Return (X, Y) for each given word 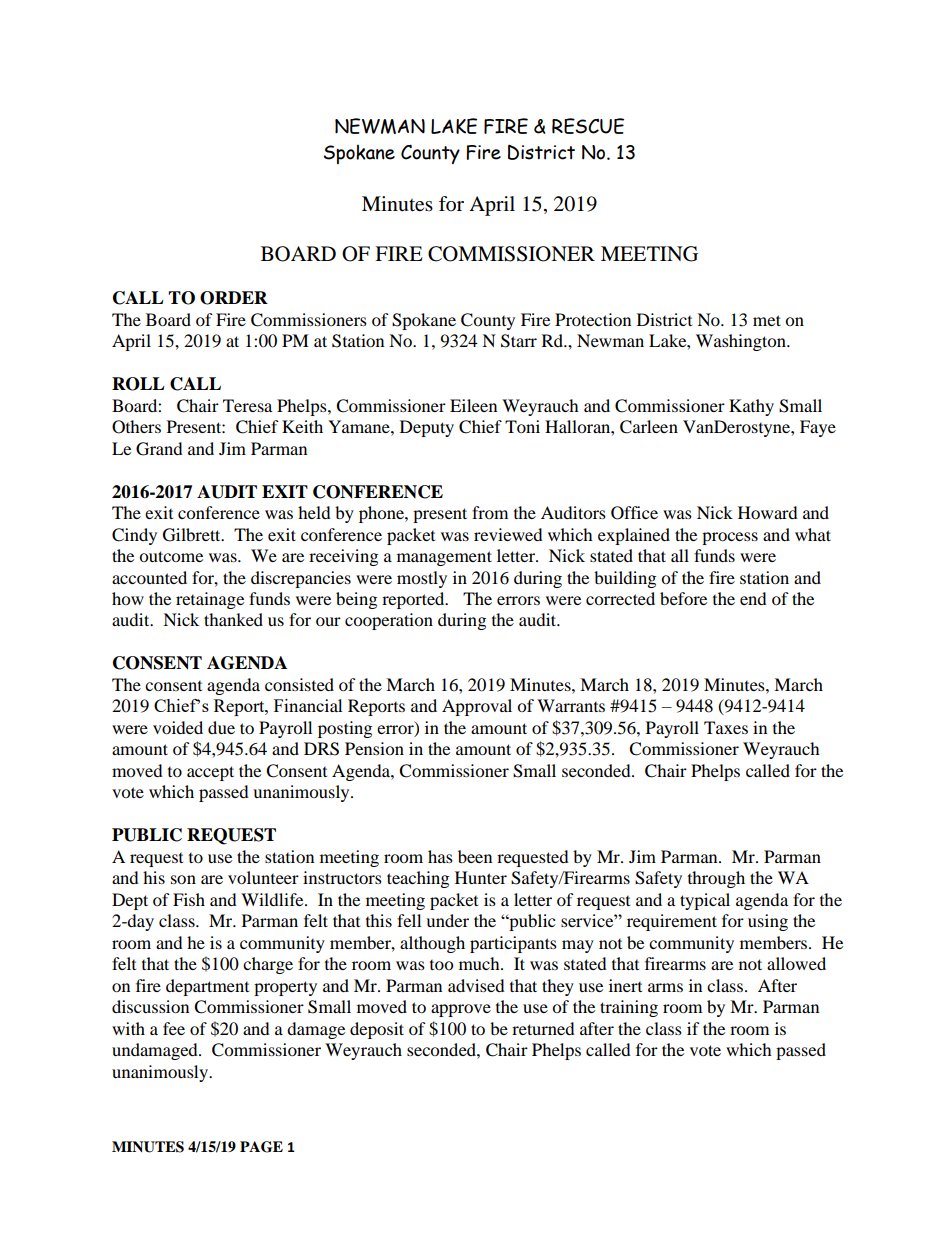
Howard (768, 512)
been (475, 856)
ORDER (234, 298)
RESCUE (588, 126)
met (767, 320)
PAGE (261, 1147)
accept (210, 773)
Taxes (726, 727)
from (490, 512)
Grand (159, 449)
